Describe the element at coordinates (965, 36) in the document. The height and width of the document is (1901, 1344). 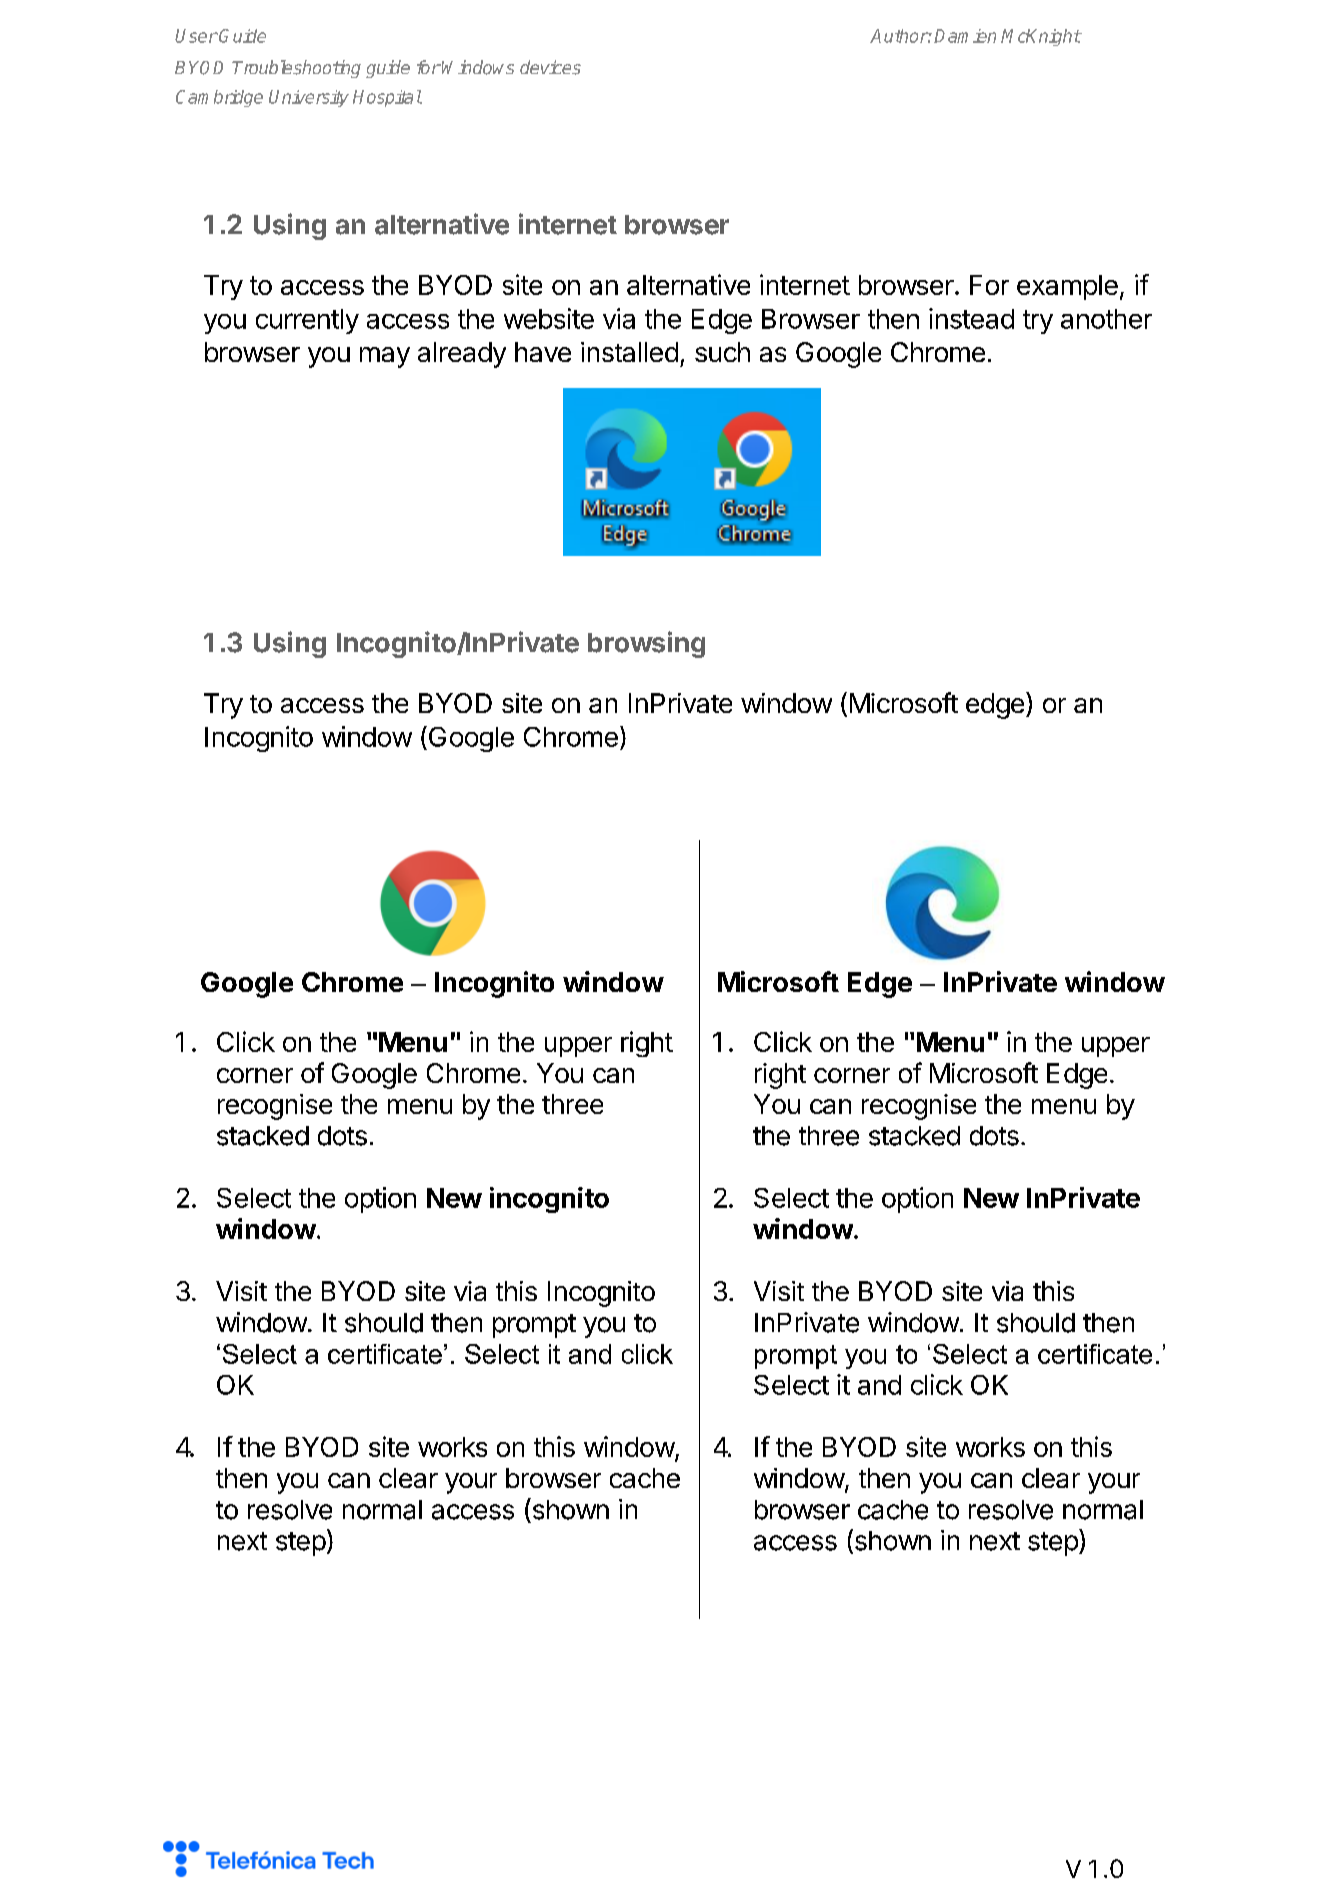
I see `Damien` at that location.
